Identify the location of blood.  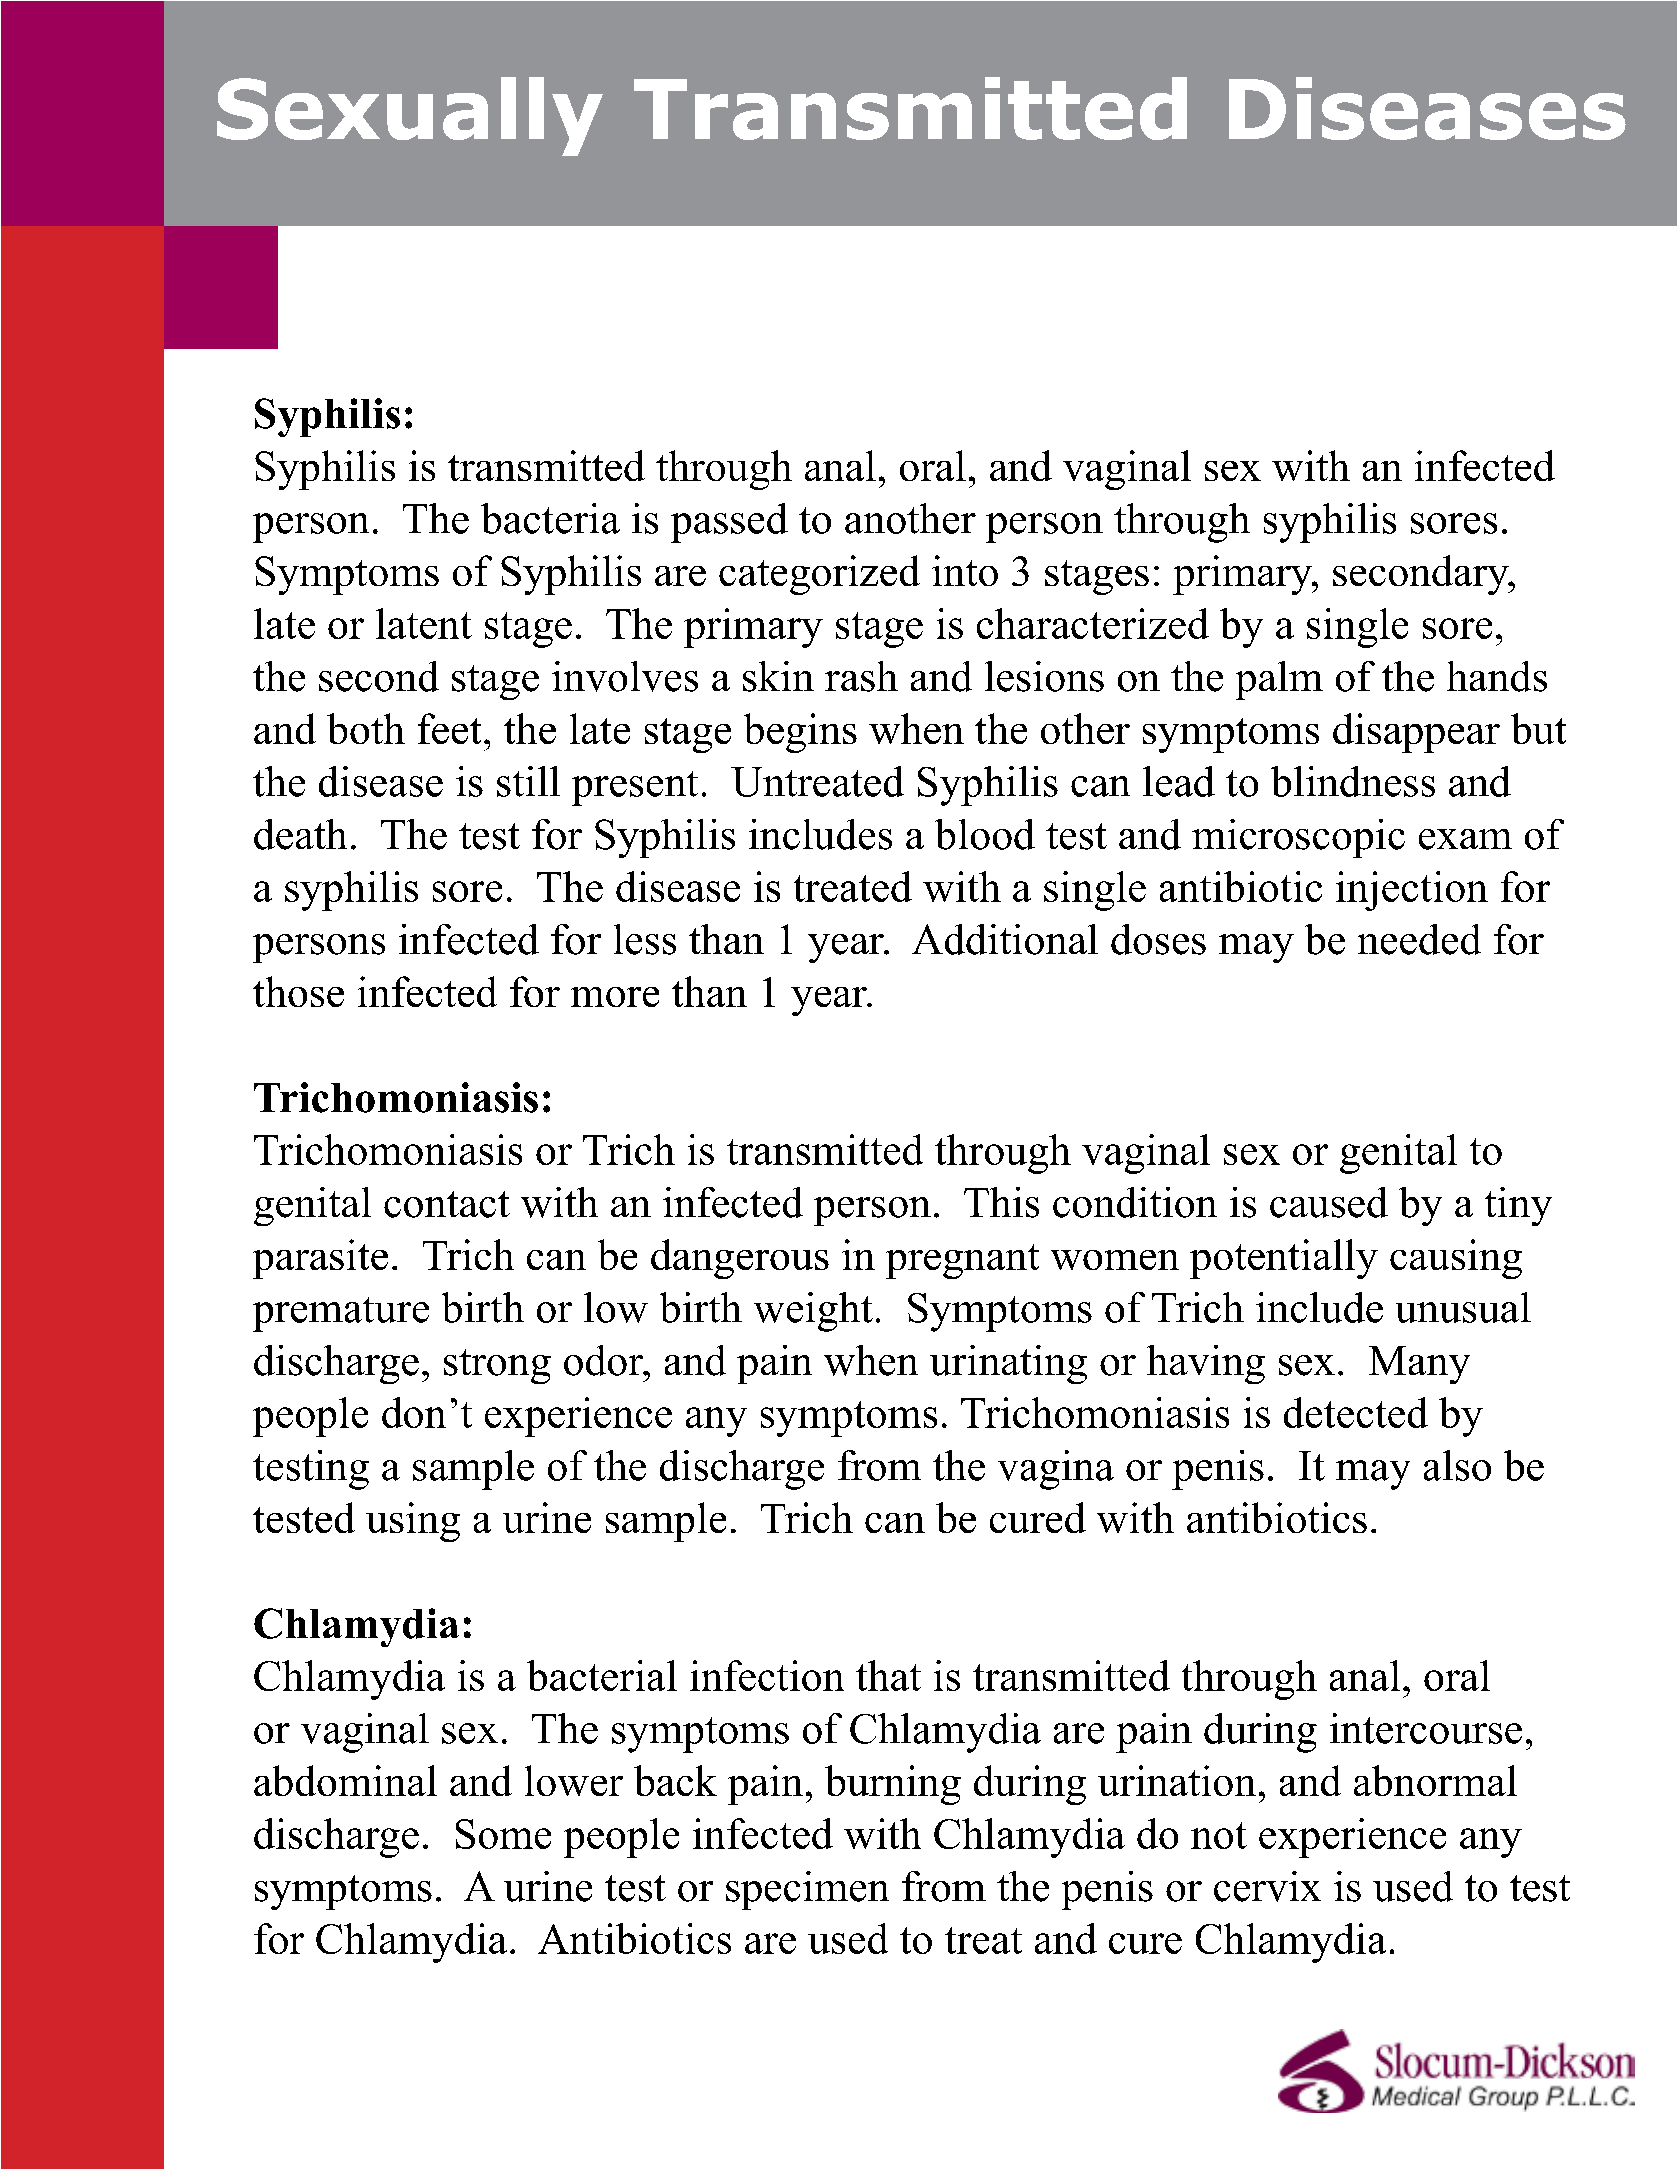
(985, 834).
